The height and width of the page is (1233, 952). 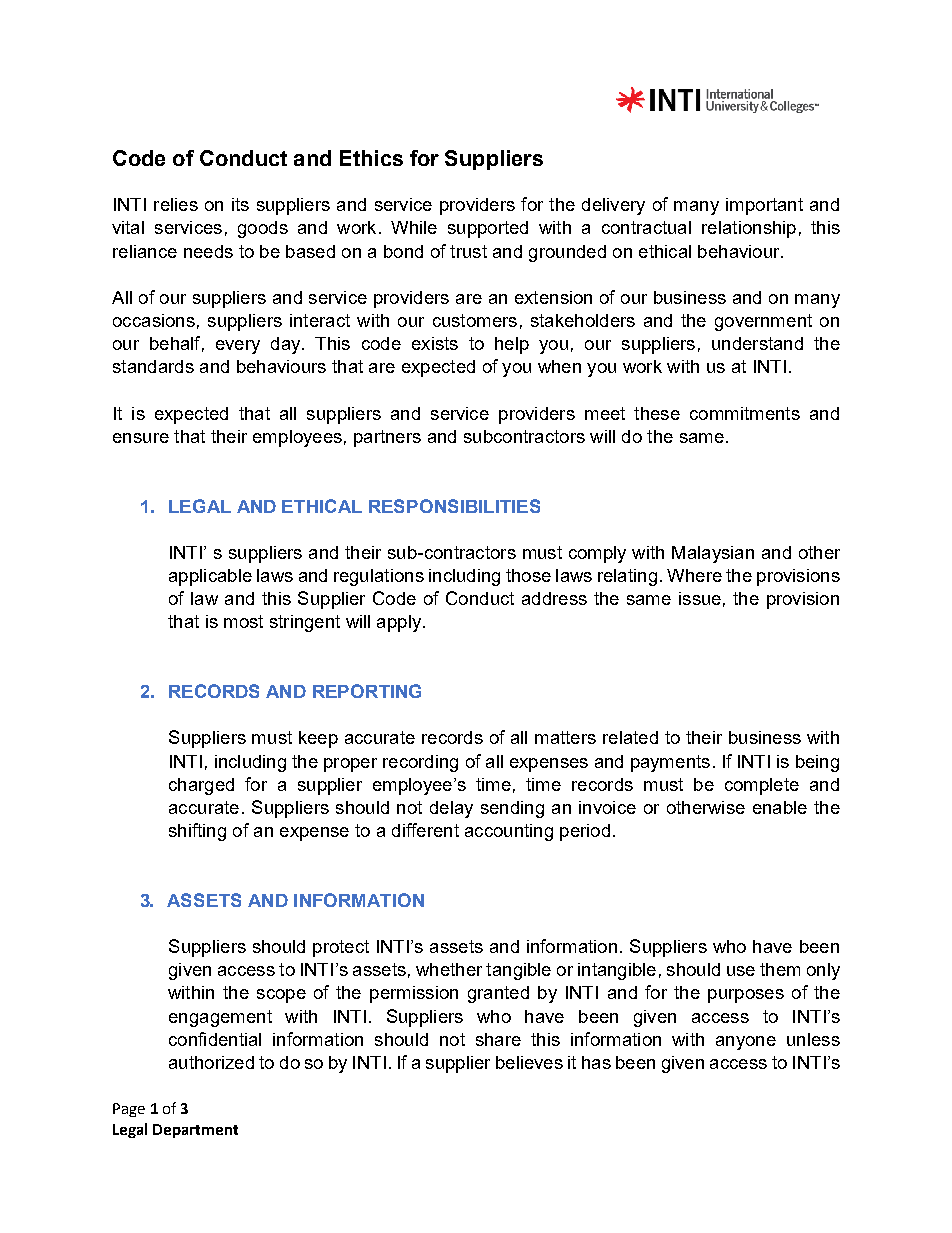 What do you see at coordinates (488, 229) in the page?
I see `supported` at bounding box center [488, 229].
